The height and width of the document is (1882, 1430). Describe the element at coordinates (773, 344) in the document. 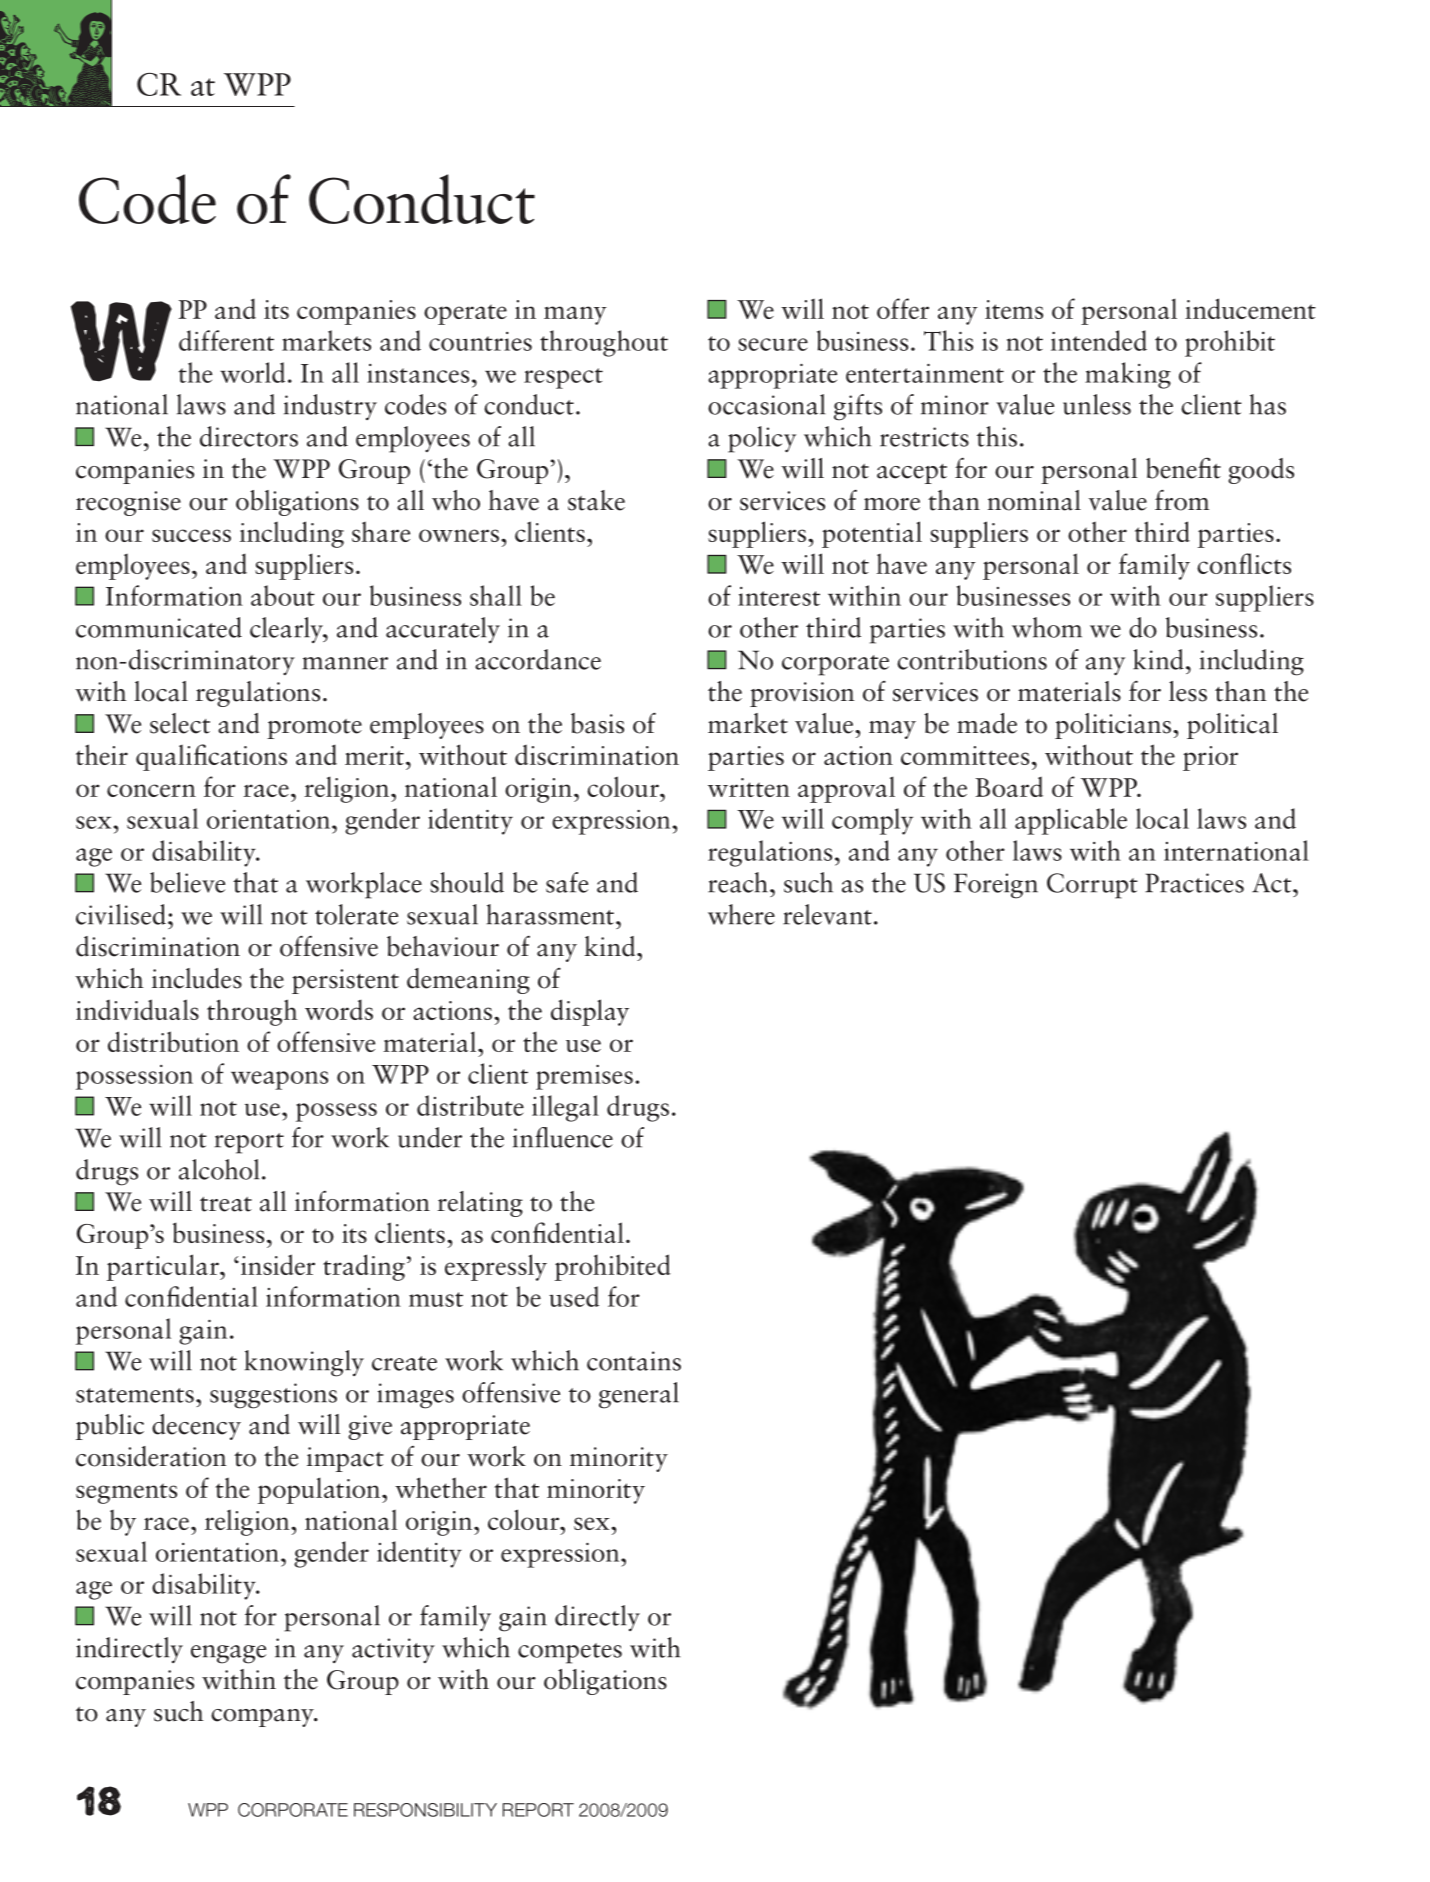

I see `secure` at that location.
